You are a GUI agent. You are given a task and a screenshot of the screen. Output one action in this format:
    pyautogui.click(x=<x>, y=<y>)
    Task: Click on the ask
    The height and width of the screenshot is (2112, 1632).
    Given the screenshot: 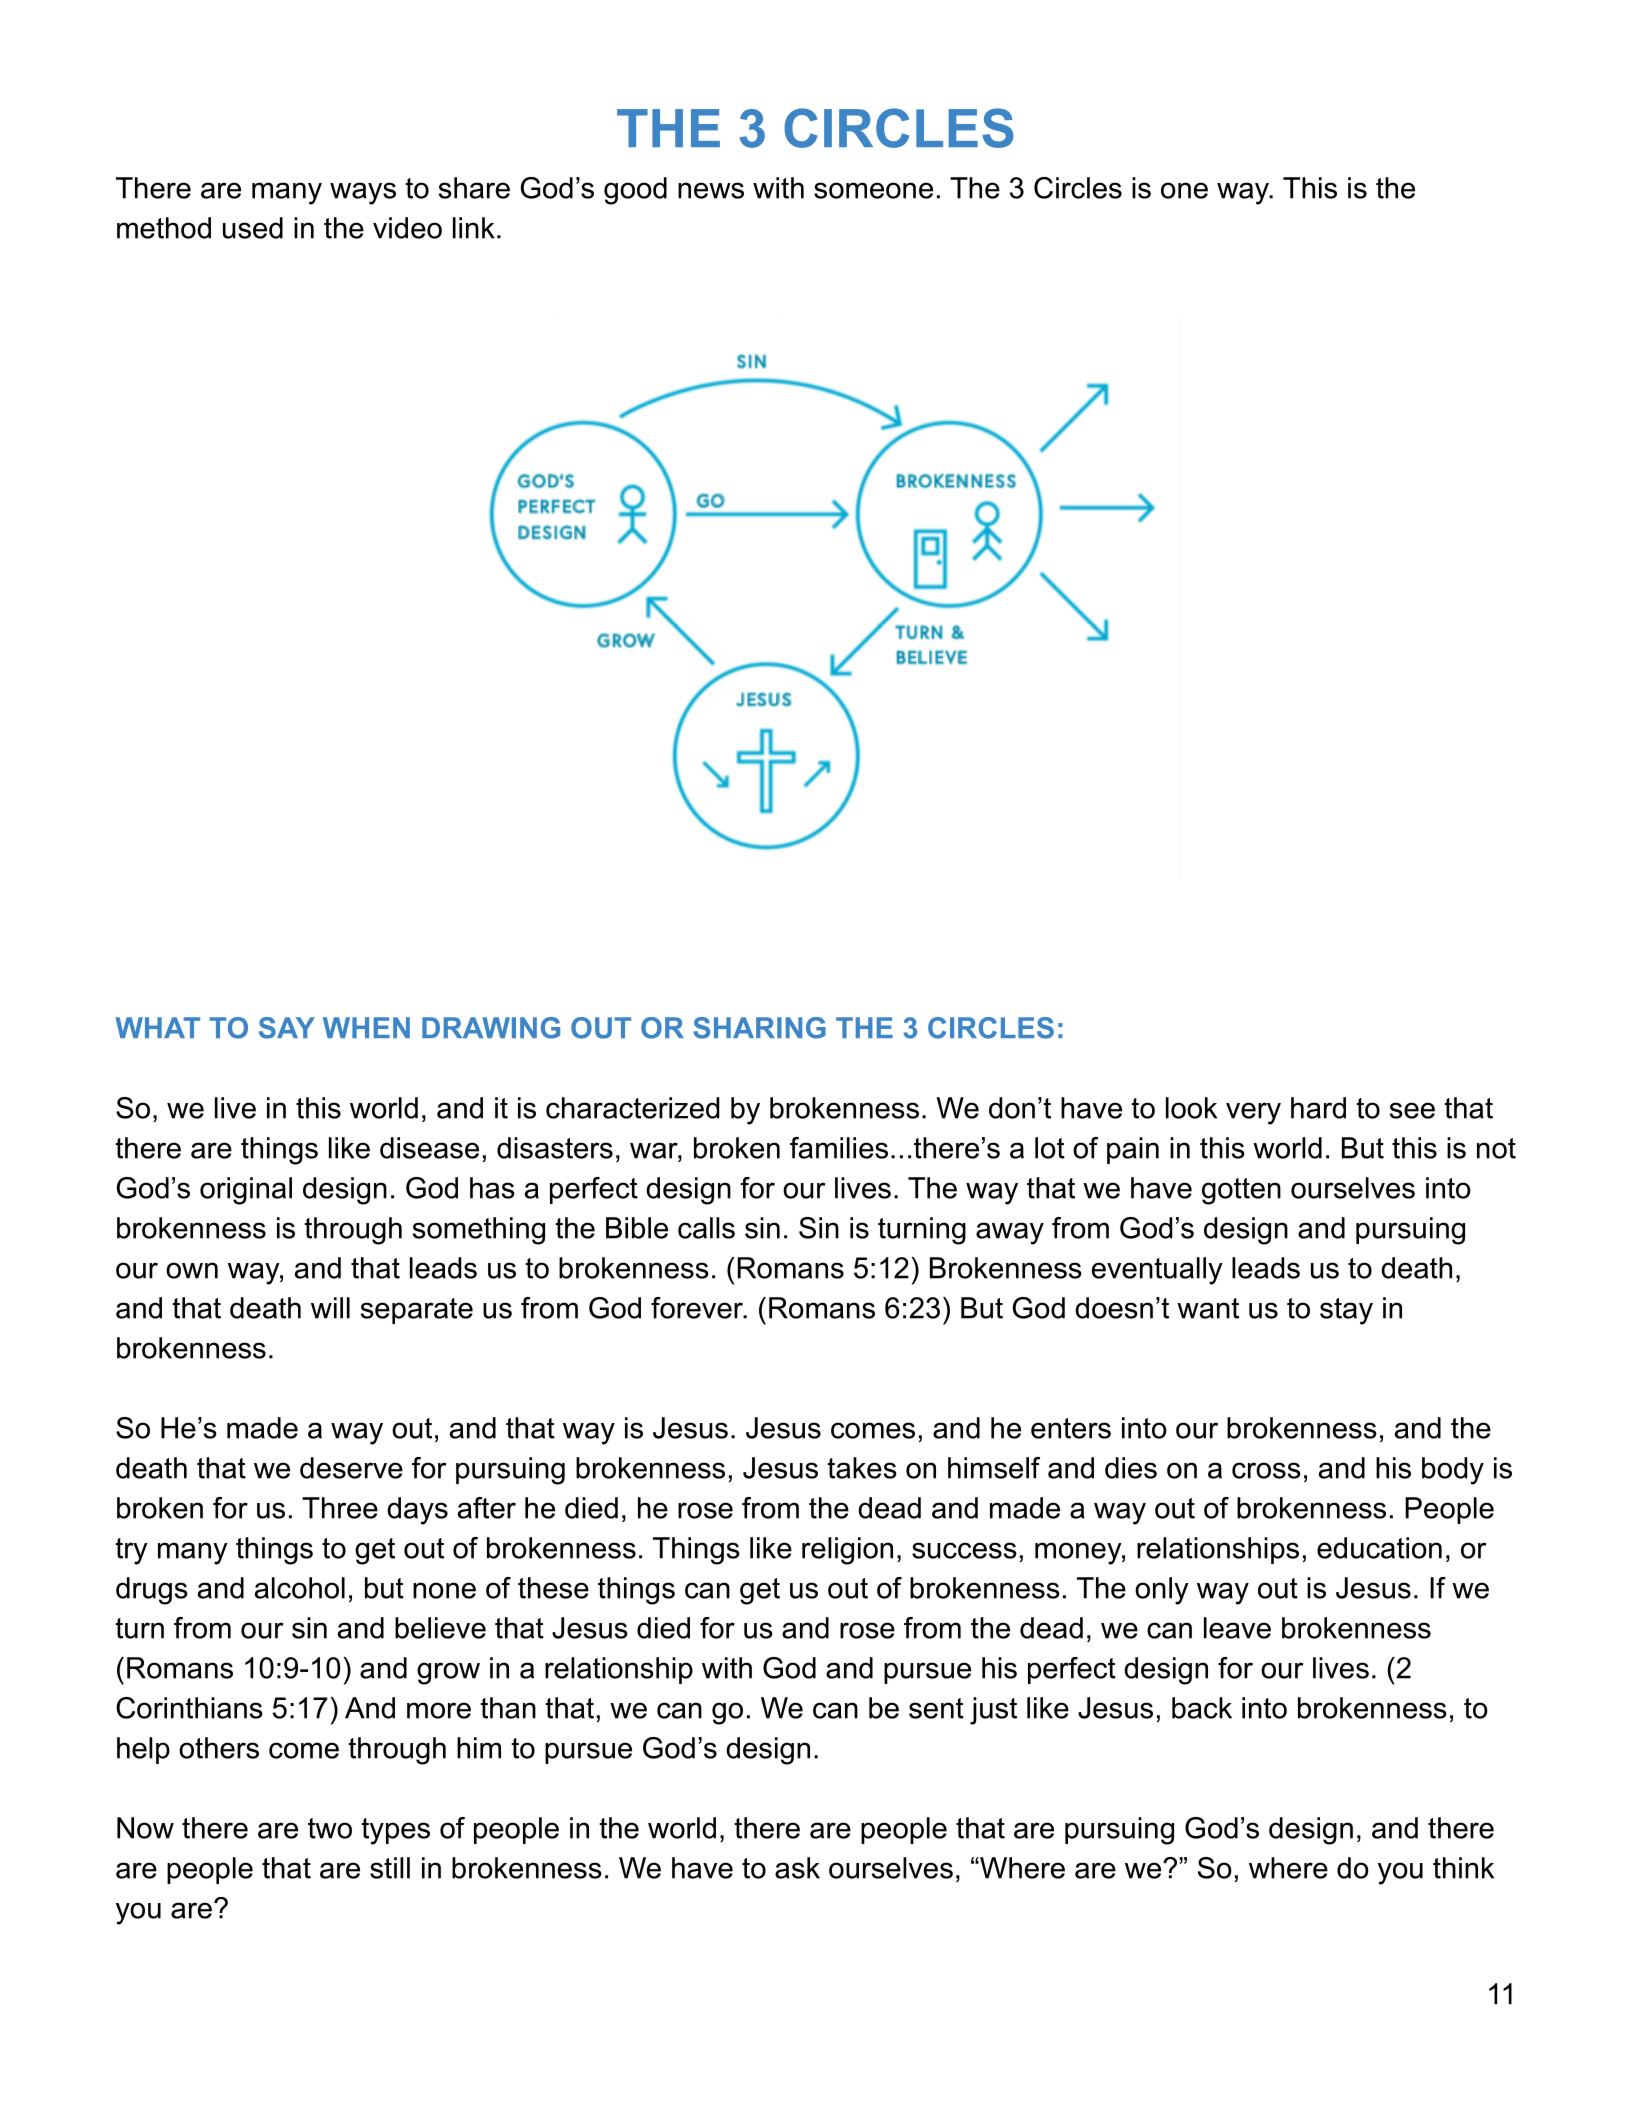 What is the action you would take?
    pyautogui.click(x=797, y=1868)
